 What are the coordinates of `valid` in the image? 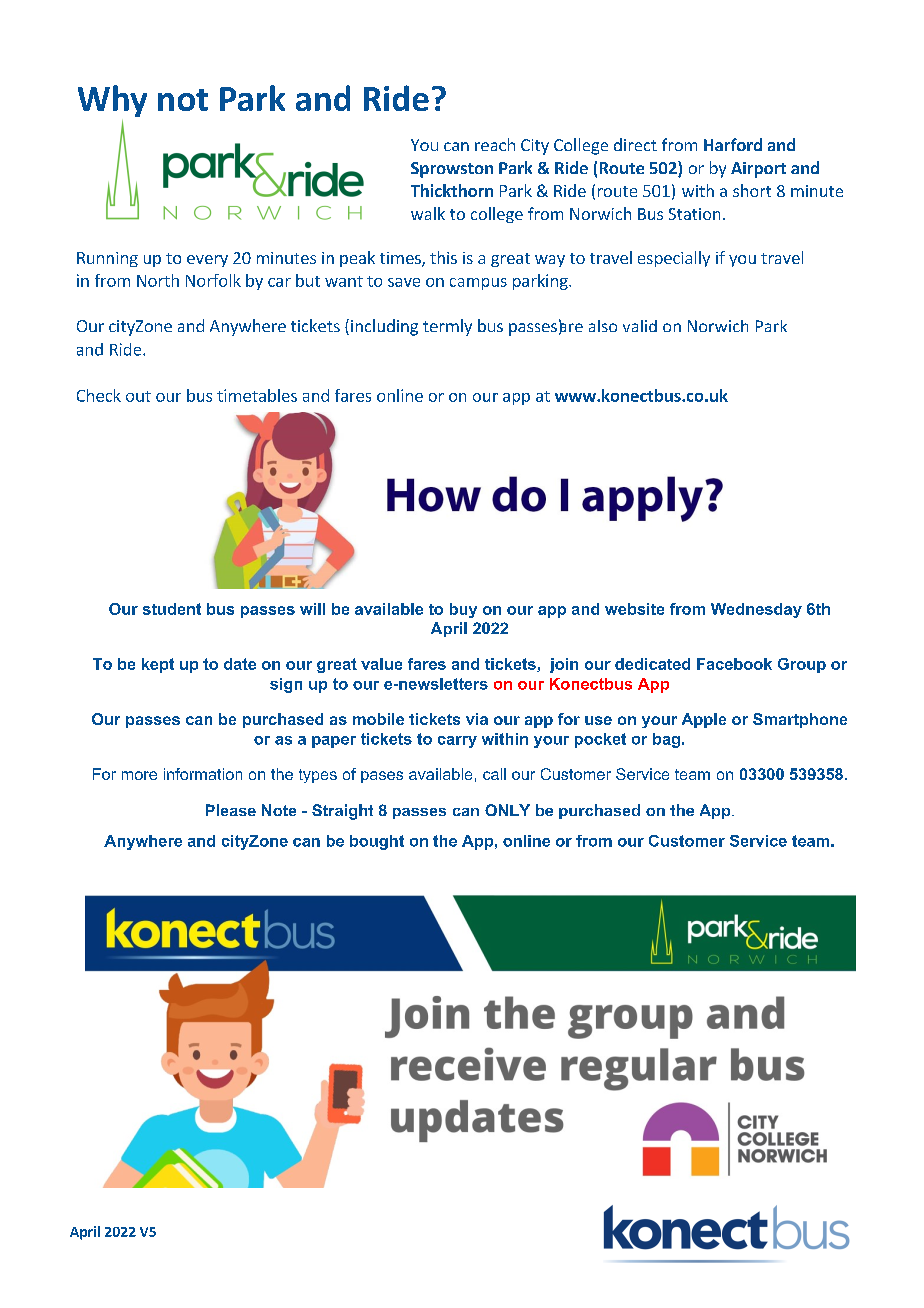 It's located at (640, 326).
